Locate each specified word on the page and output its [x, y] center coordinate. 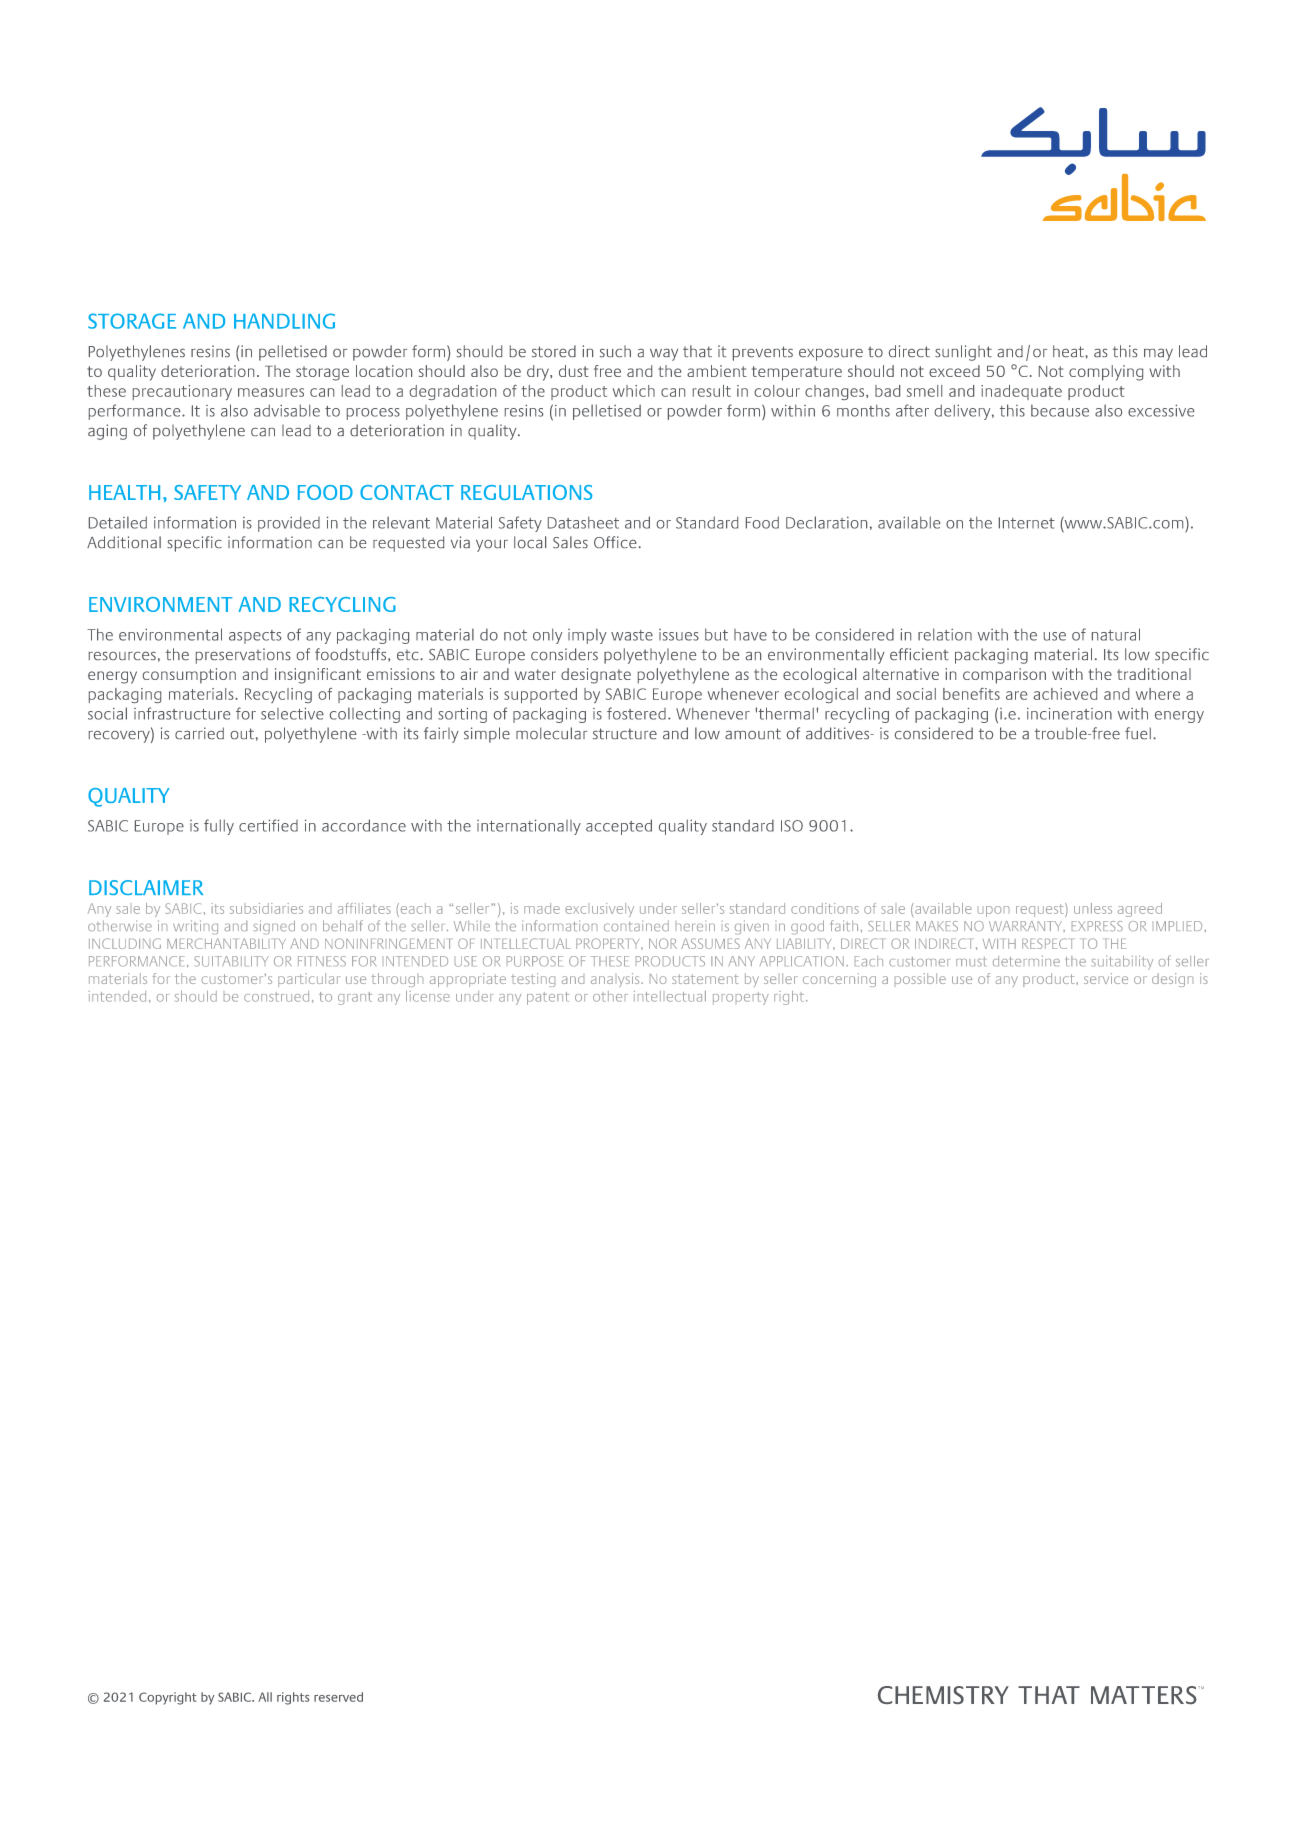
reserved [338, 1697]
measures [271, 392]
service [1106, 978]
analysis [616, 980]
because [1060, 410]
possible [920, 978]
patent [548, 998]
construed [276, 996]
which [634, 391]
